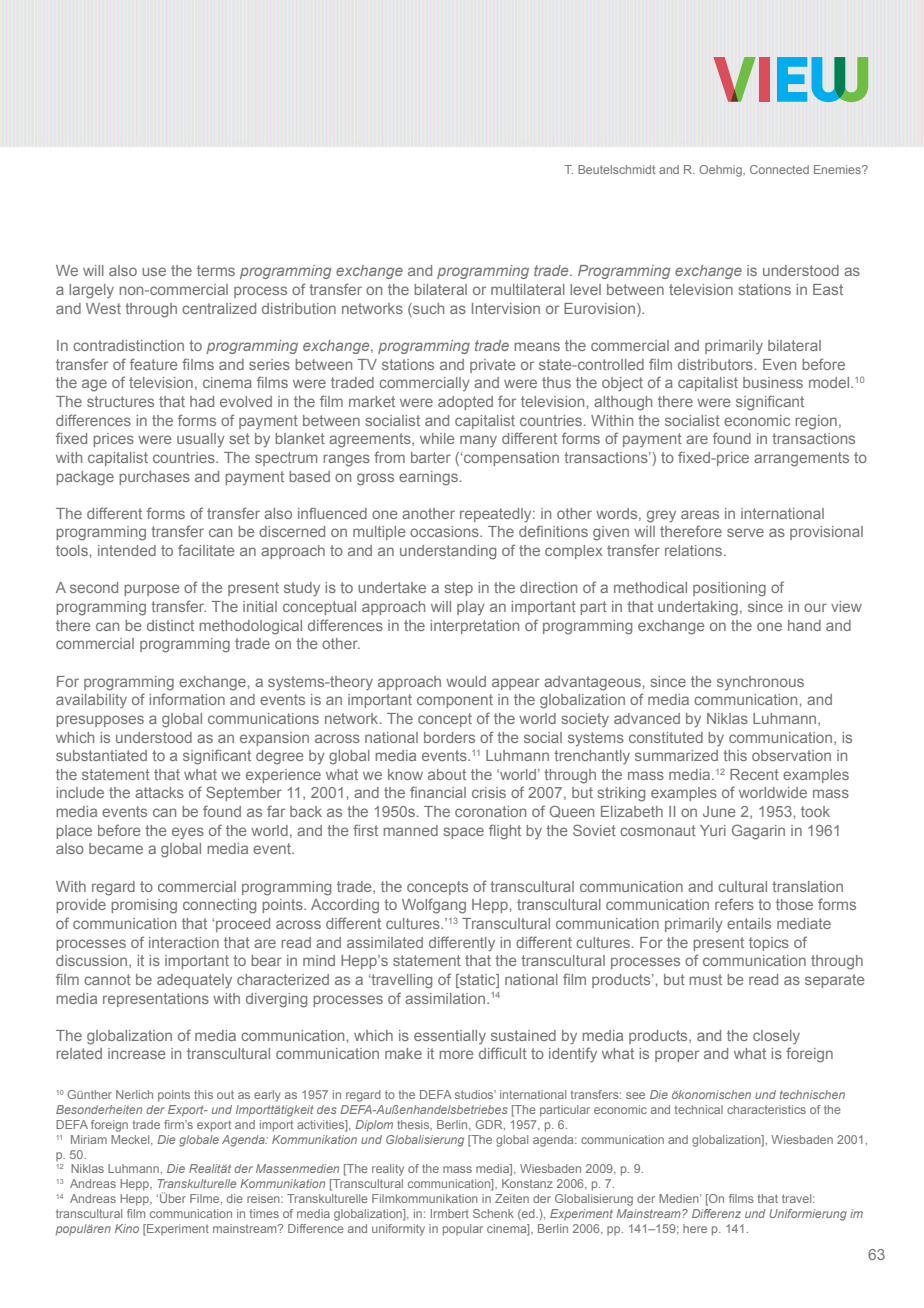 The height and width of the screenshot is (1308, 924). Describe the element at coordinates (528, 289) in the screenshot. I see `multilateral` at that location.
